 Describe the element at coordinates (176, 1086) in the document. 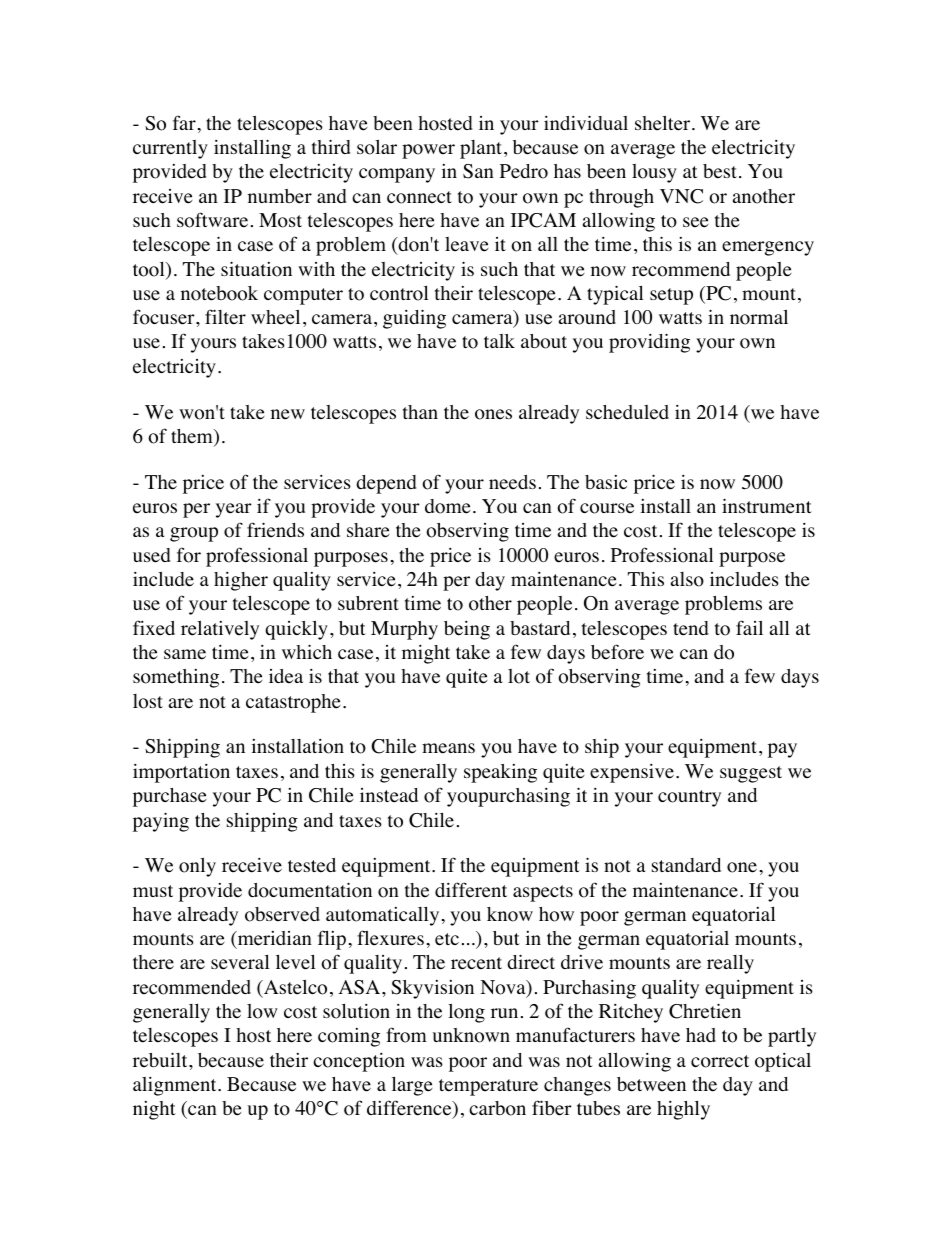

I see `alignment` at that location.
